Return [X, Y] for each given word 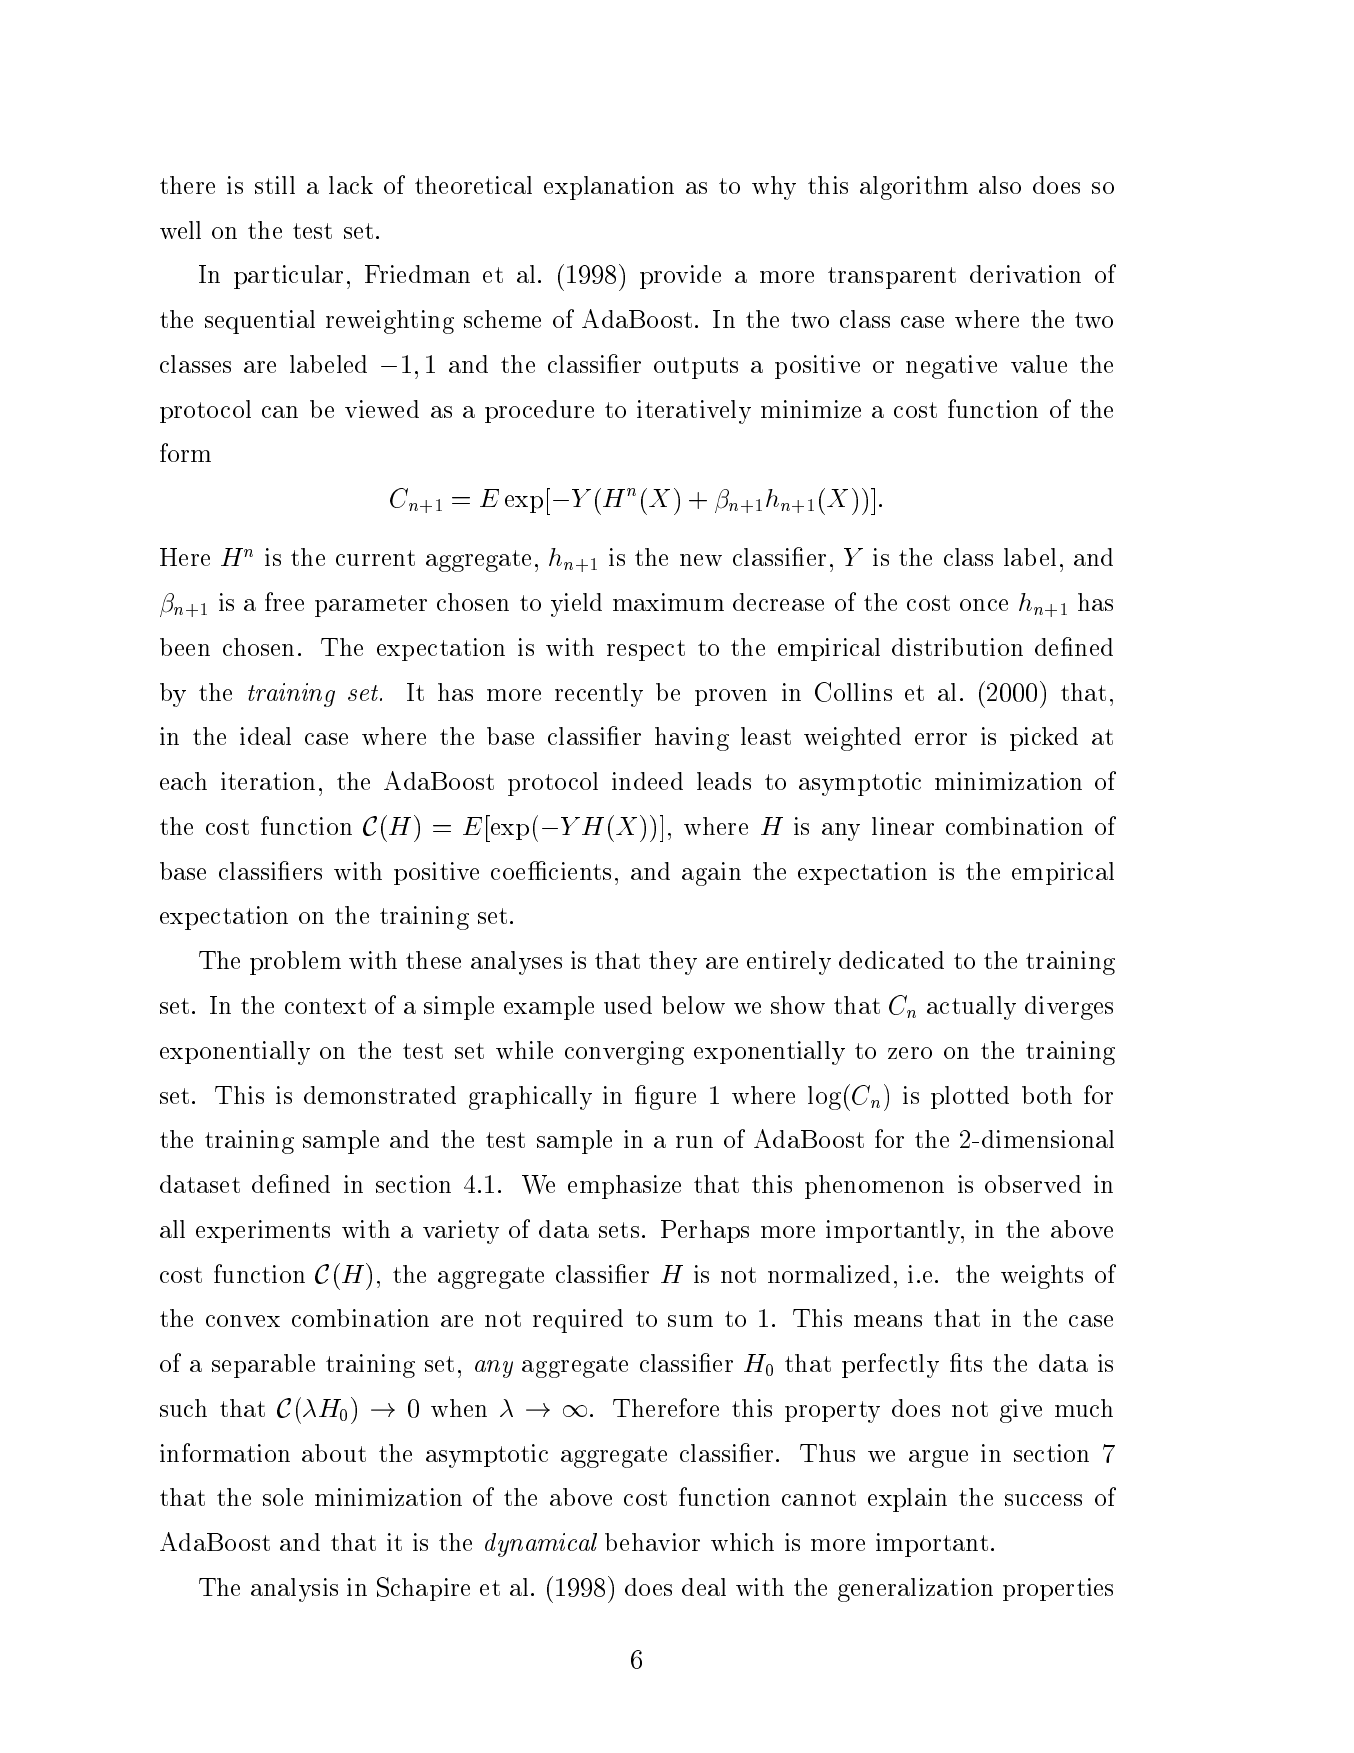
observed [1033, 1184]
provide [680, 277]
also [1000, 185]
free [284, 601]
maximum [668, 602]
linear [903, 826]
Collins [853, 692]
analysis [294, 1590]
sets [619, 1230]
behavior [652, 1542]
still [275, 185]
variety [461, 1232]
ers [307, 874]
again [711, 874]
